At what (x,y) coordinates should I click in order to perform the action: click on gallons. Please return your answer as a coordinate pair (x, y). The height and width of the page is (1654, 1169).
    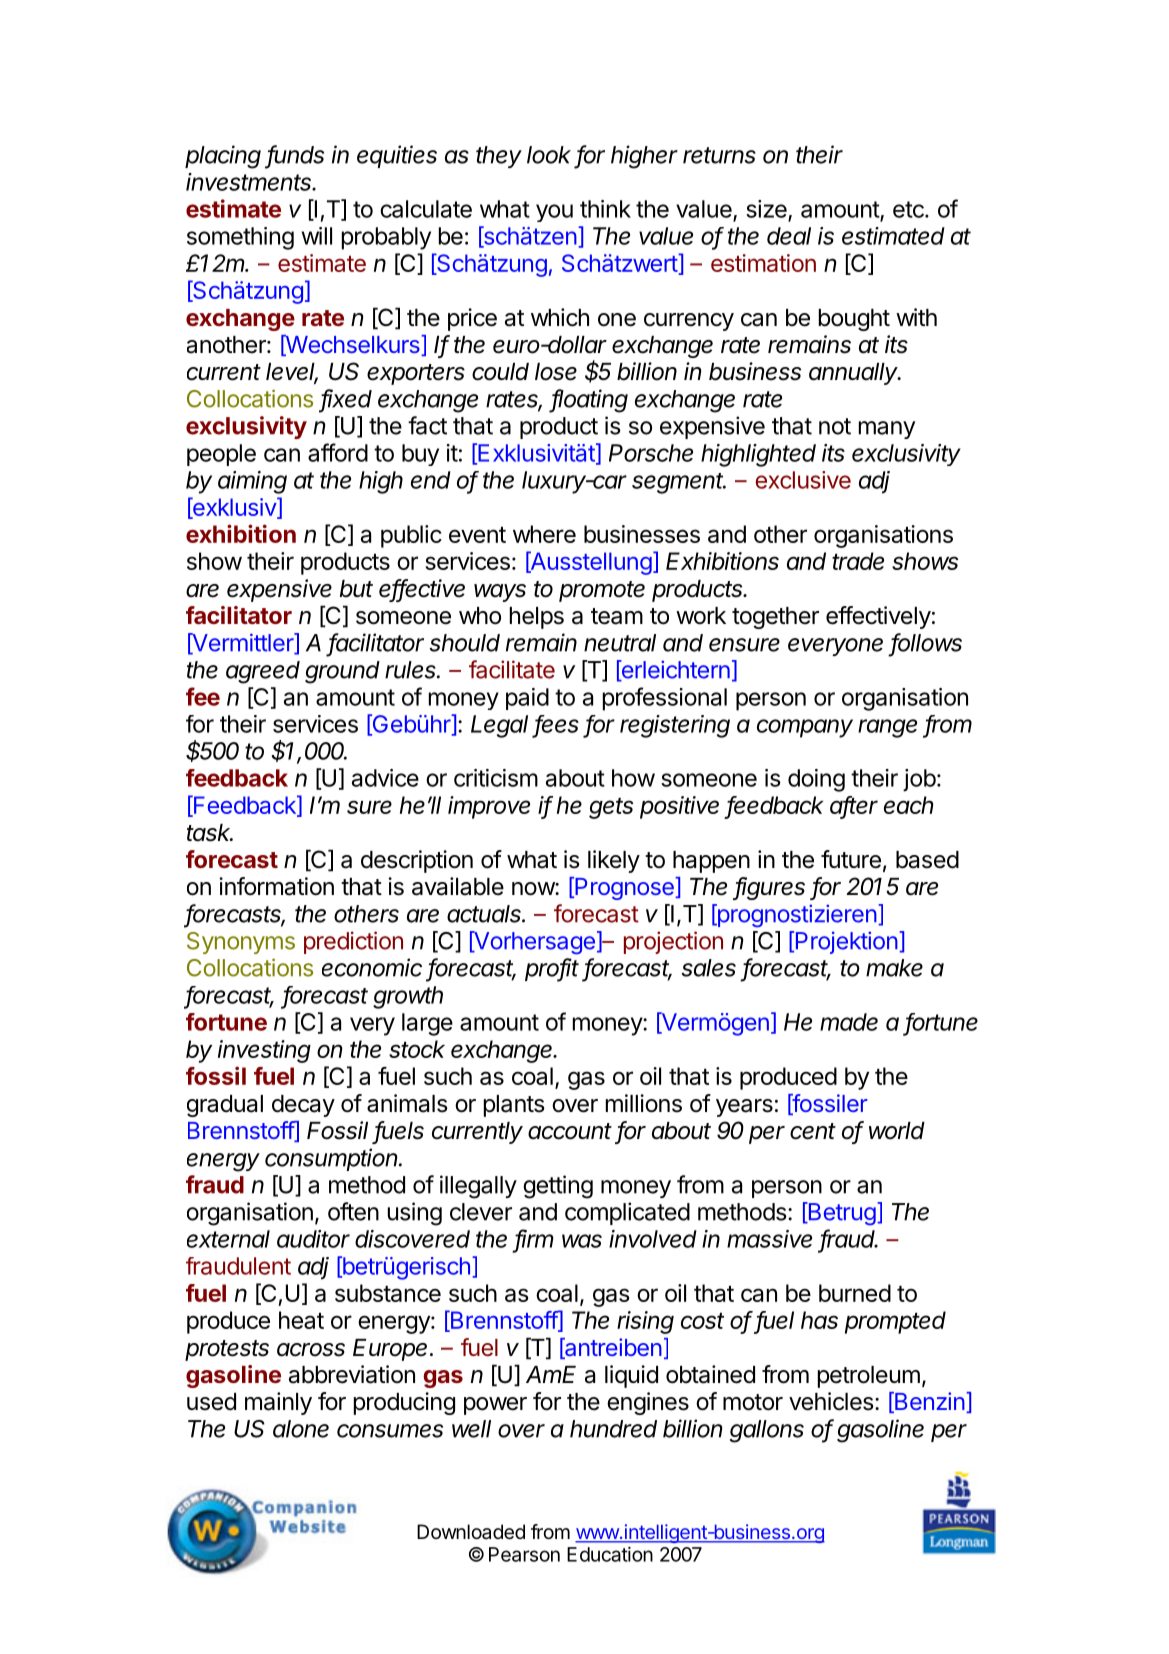
    Looking at the image, I should click on (767, 1431).
